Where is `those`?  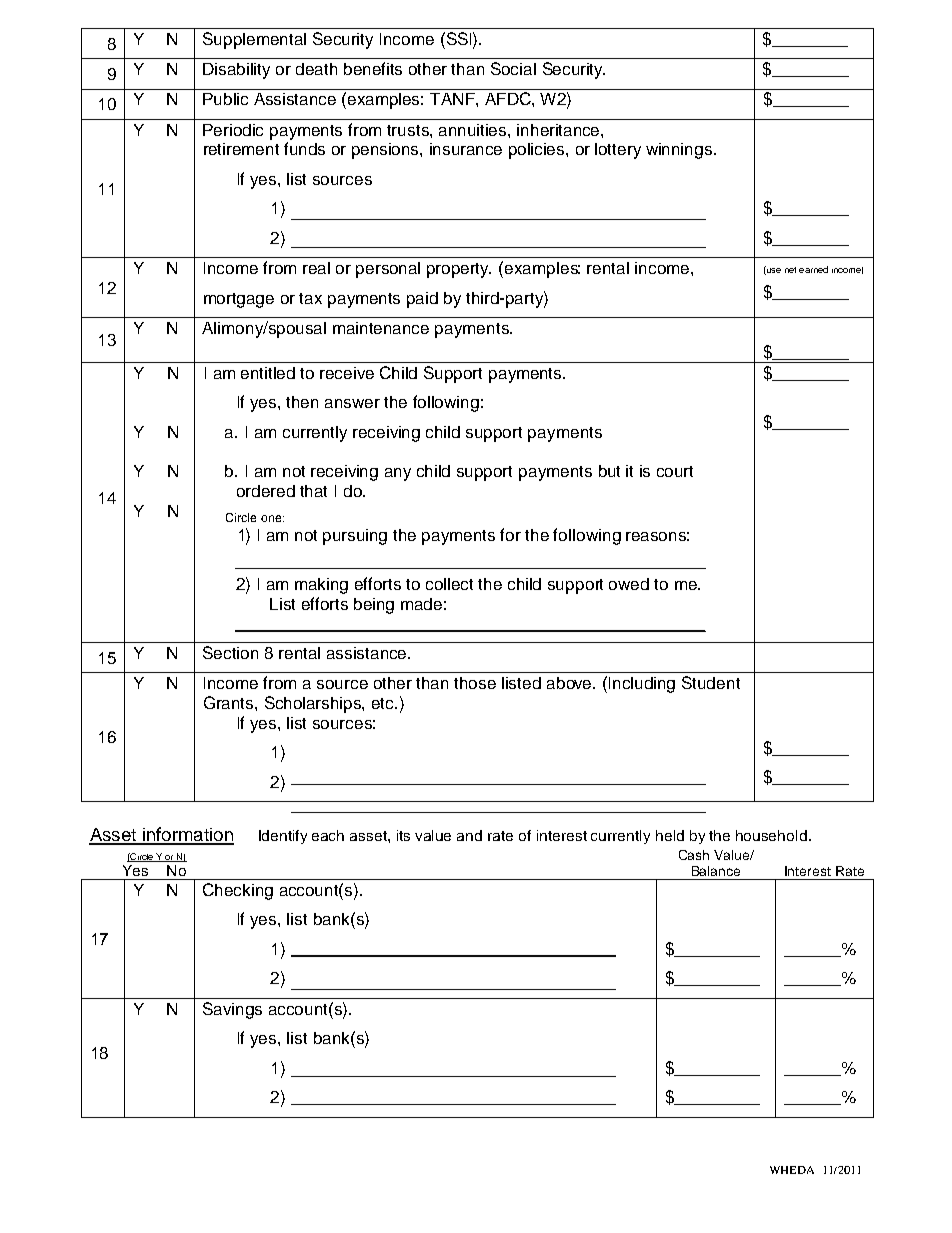 those is located at coordinates (475, 683).
